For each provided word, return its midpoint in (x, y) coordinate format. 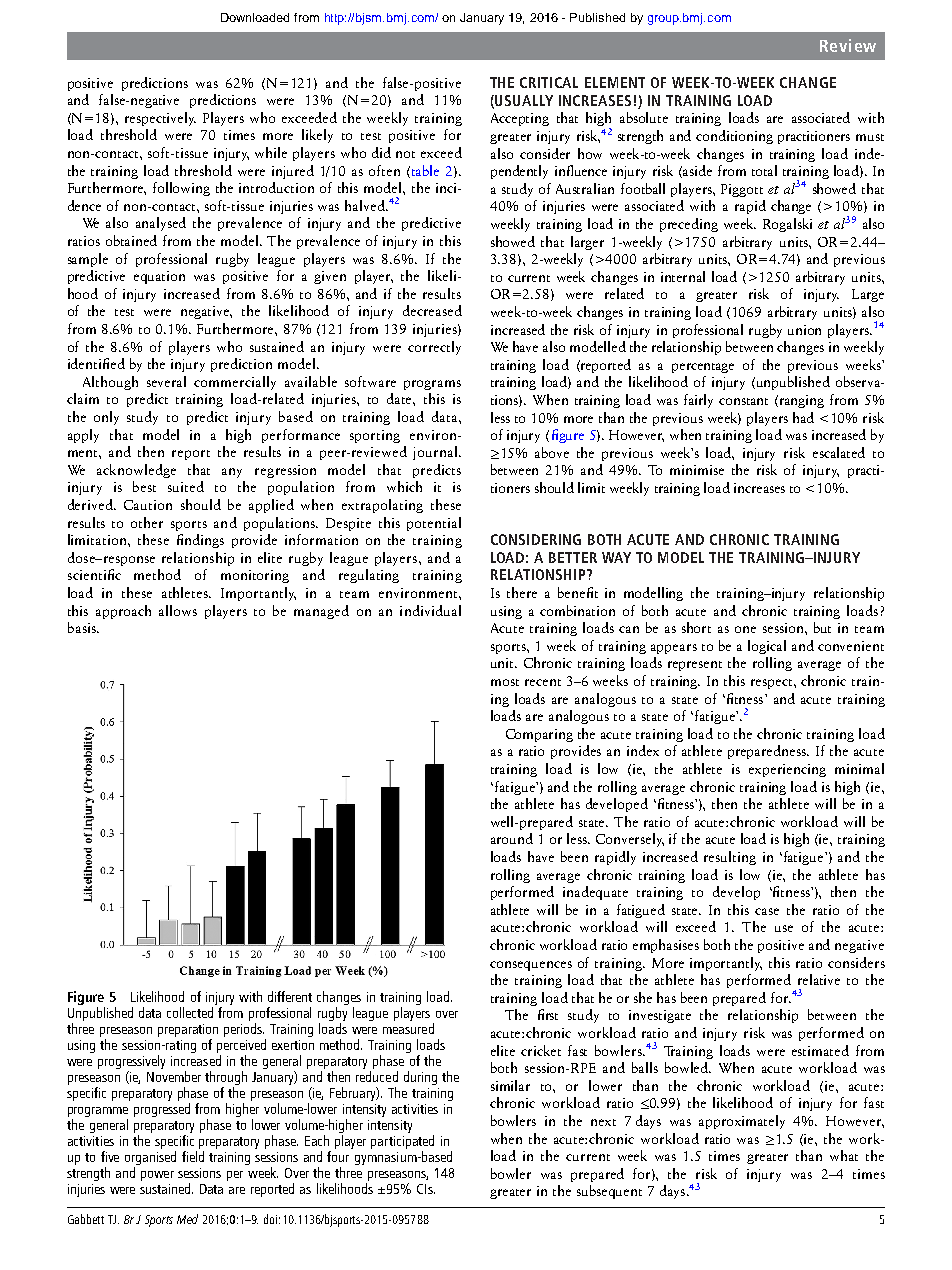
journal (436, 453)
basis (83, 627)
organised (150, 1158)
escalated (839, 452)
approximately (742, 1122)
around (512, 838)
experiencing (787, 770)
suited (186, 486)
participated (402, 1142)
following (181, 189)
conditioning (734, 137)
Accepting (520, 119)
